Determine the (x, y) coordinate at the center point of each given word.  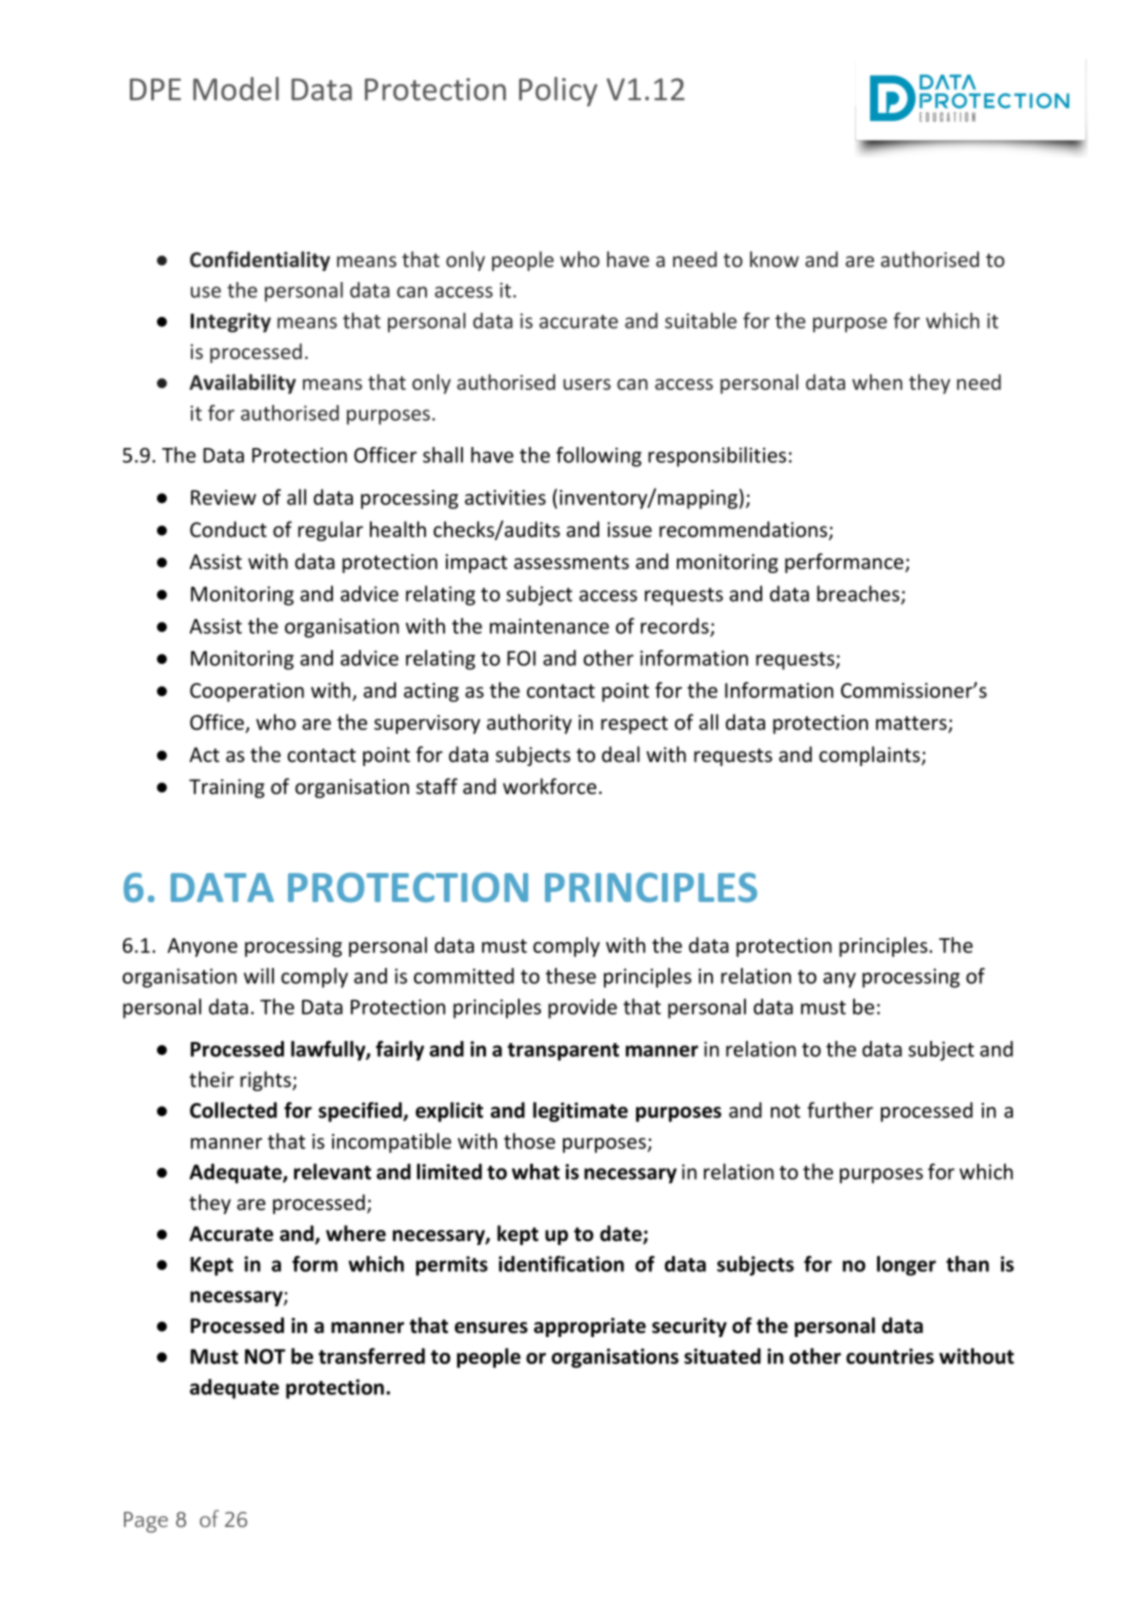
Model (236, 89)
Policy (558, 92)
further (840, 1110)
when (877, 382)
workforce (550, 786)
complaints (870, 756)
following (599, 457)
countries (890, 1356)
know (774, 259)
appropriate (590, 1327)
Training (227, 788)
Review (223, 497)
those (529, 1141)
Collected (233, 1110)
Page (146, 1522)
